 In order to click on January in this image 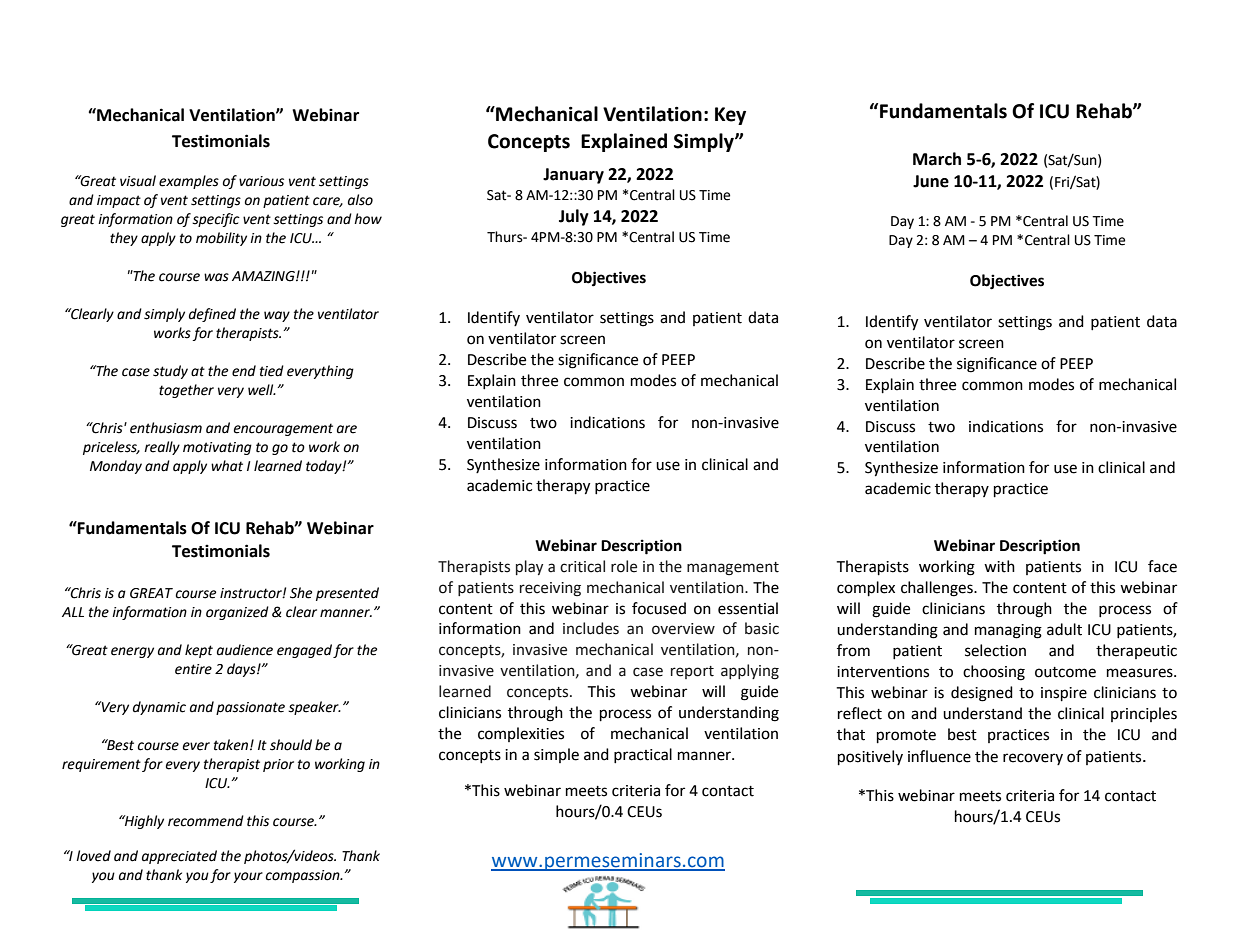, I will do `click(573, 176)`.
